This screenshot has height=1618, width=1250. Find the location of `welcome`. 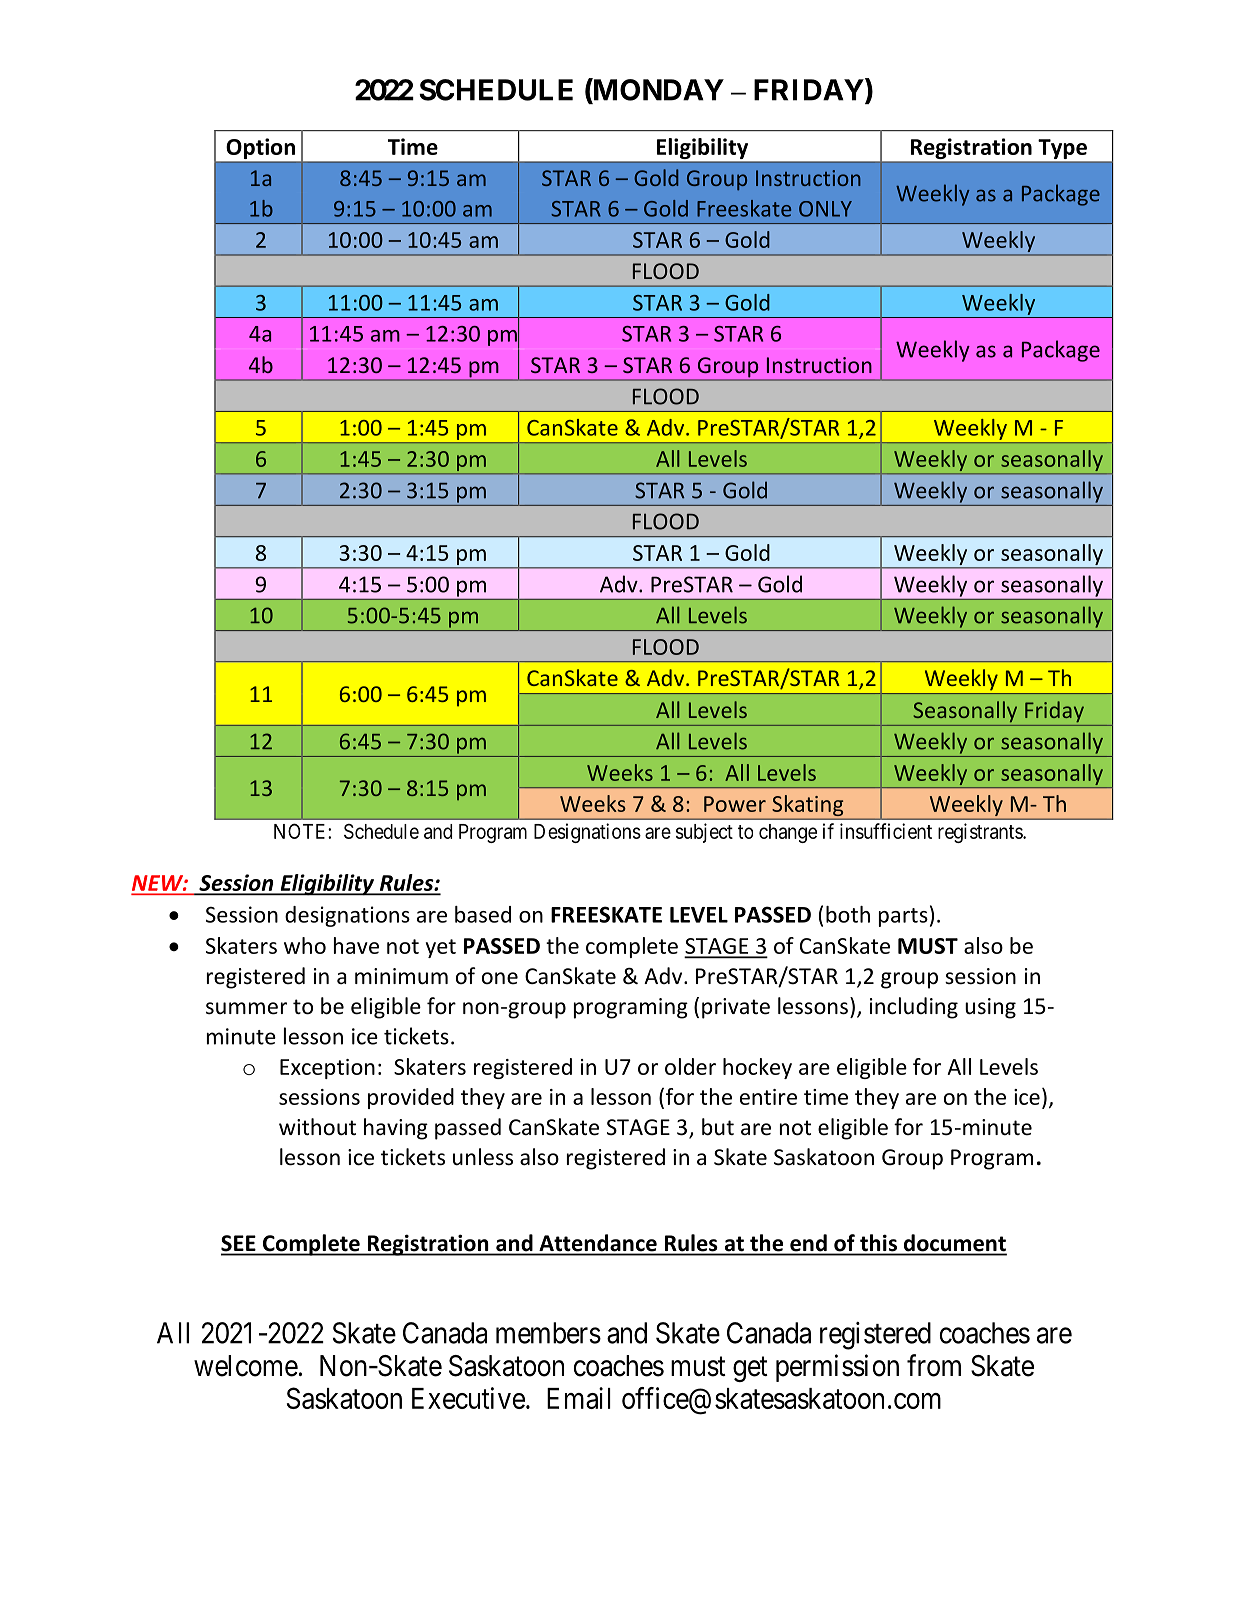

welcome is located at coordinates (246, 1366).
